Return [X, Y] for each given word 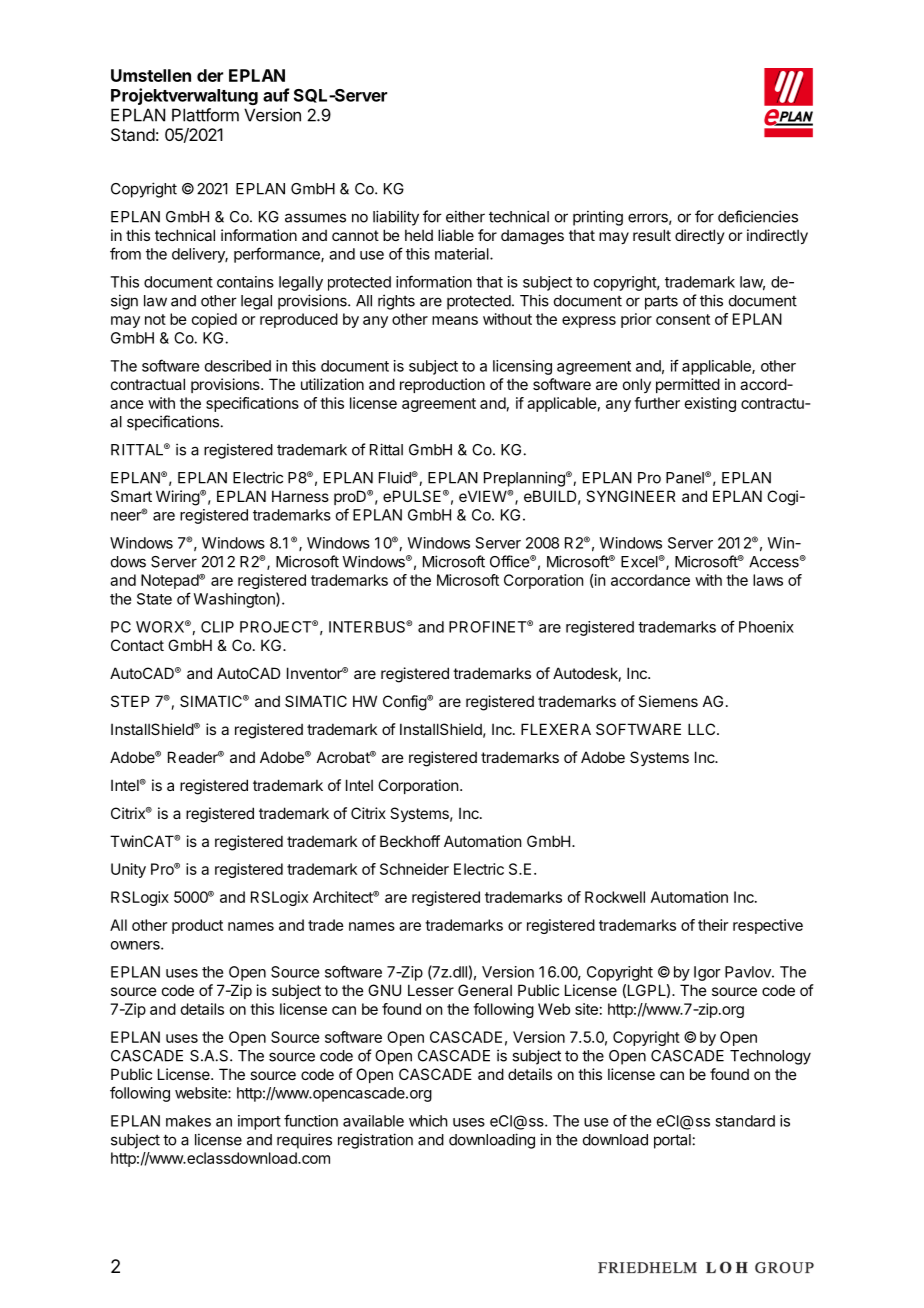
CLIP [217, 627]
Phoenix [766, 627]
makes [188, 1121]
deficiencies [758, 216]
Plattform [205, 115]
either [465, 216]
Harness [300, 496]
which [428, 1121]
